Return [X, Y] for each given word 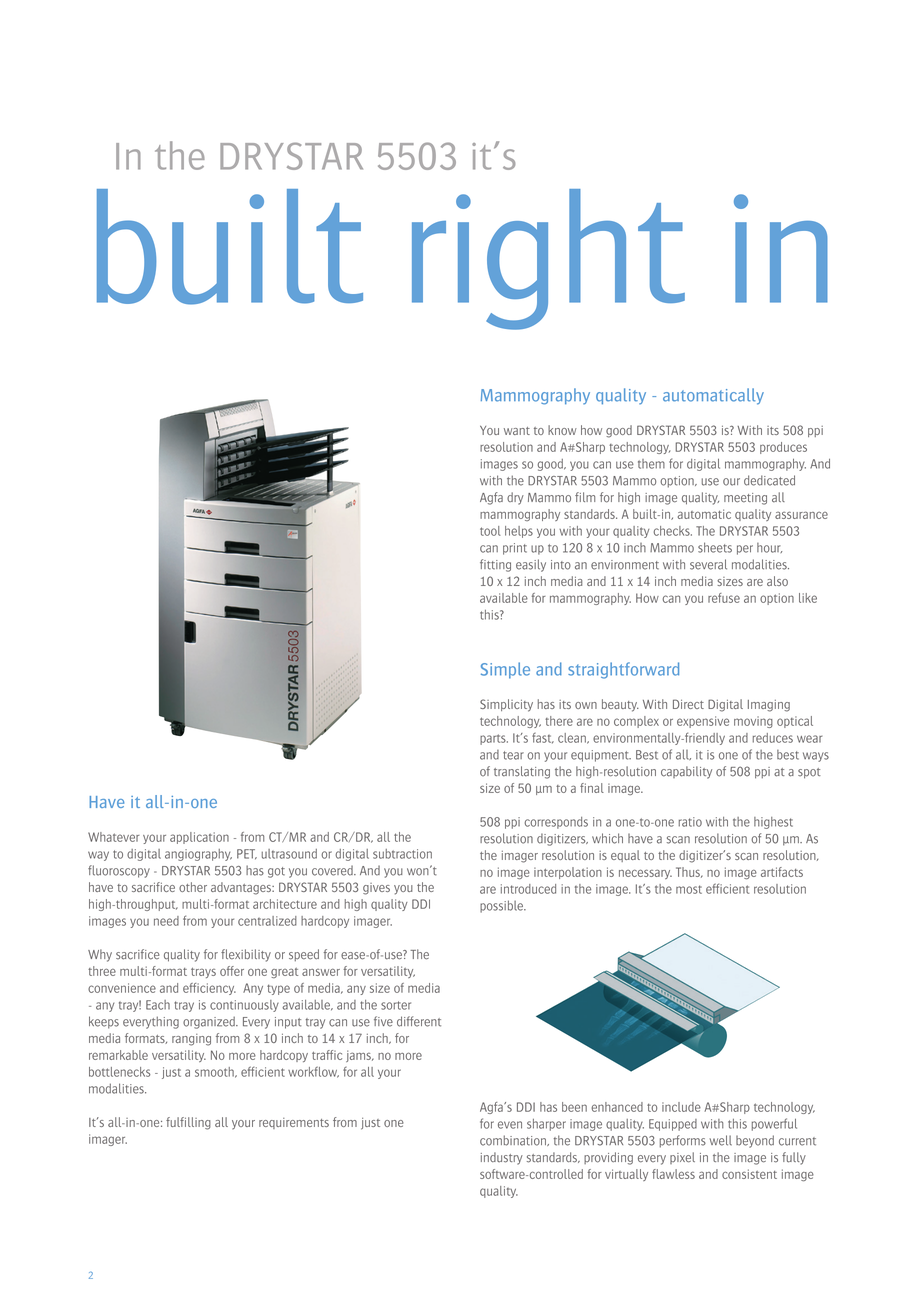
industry [502, 1158]
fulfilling [188, 1123]
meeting [745, 499]
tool [490, 531]
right [548, 259]
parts [494, 739]
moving [753, 722]
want [517, 431]
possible [503, 906]
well [720, 1140]
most [689, 889]
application [199, 838]
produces [783, 448]
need [166, 921]
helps [519, 532]
